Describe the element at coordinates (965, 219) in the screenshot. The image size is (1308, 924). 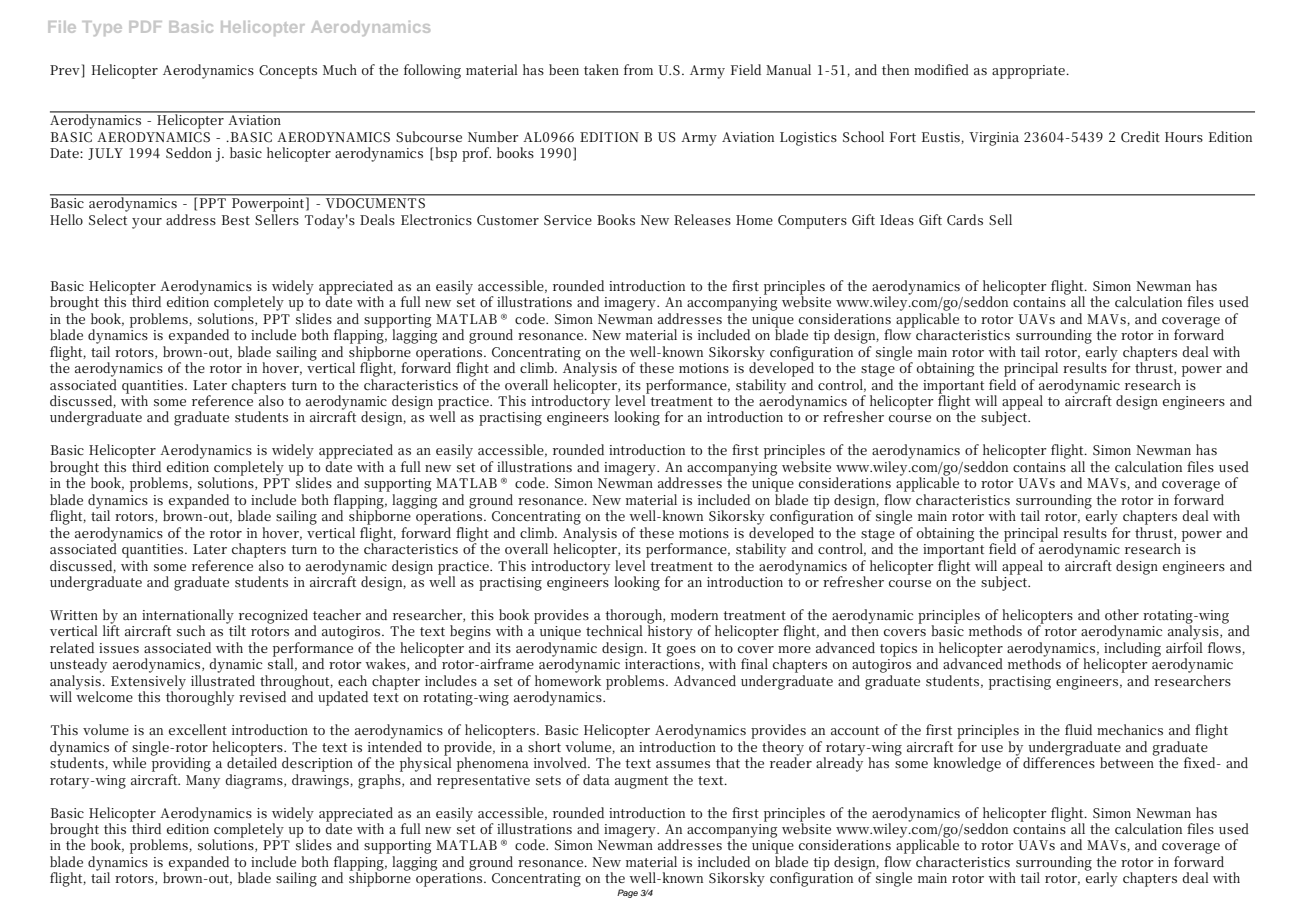
I see `Cards` at that location.
